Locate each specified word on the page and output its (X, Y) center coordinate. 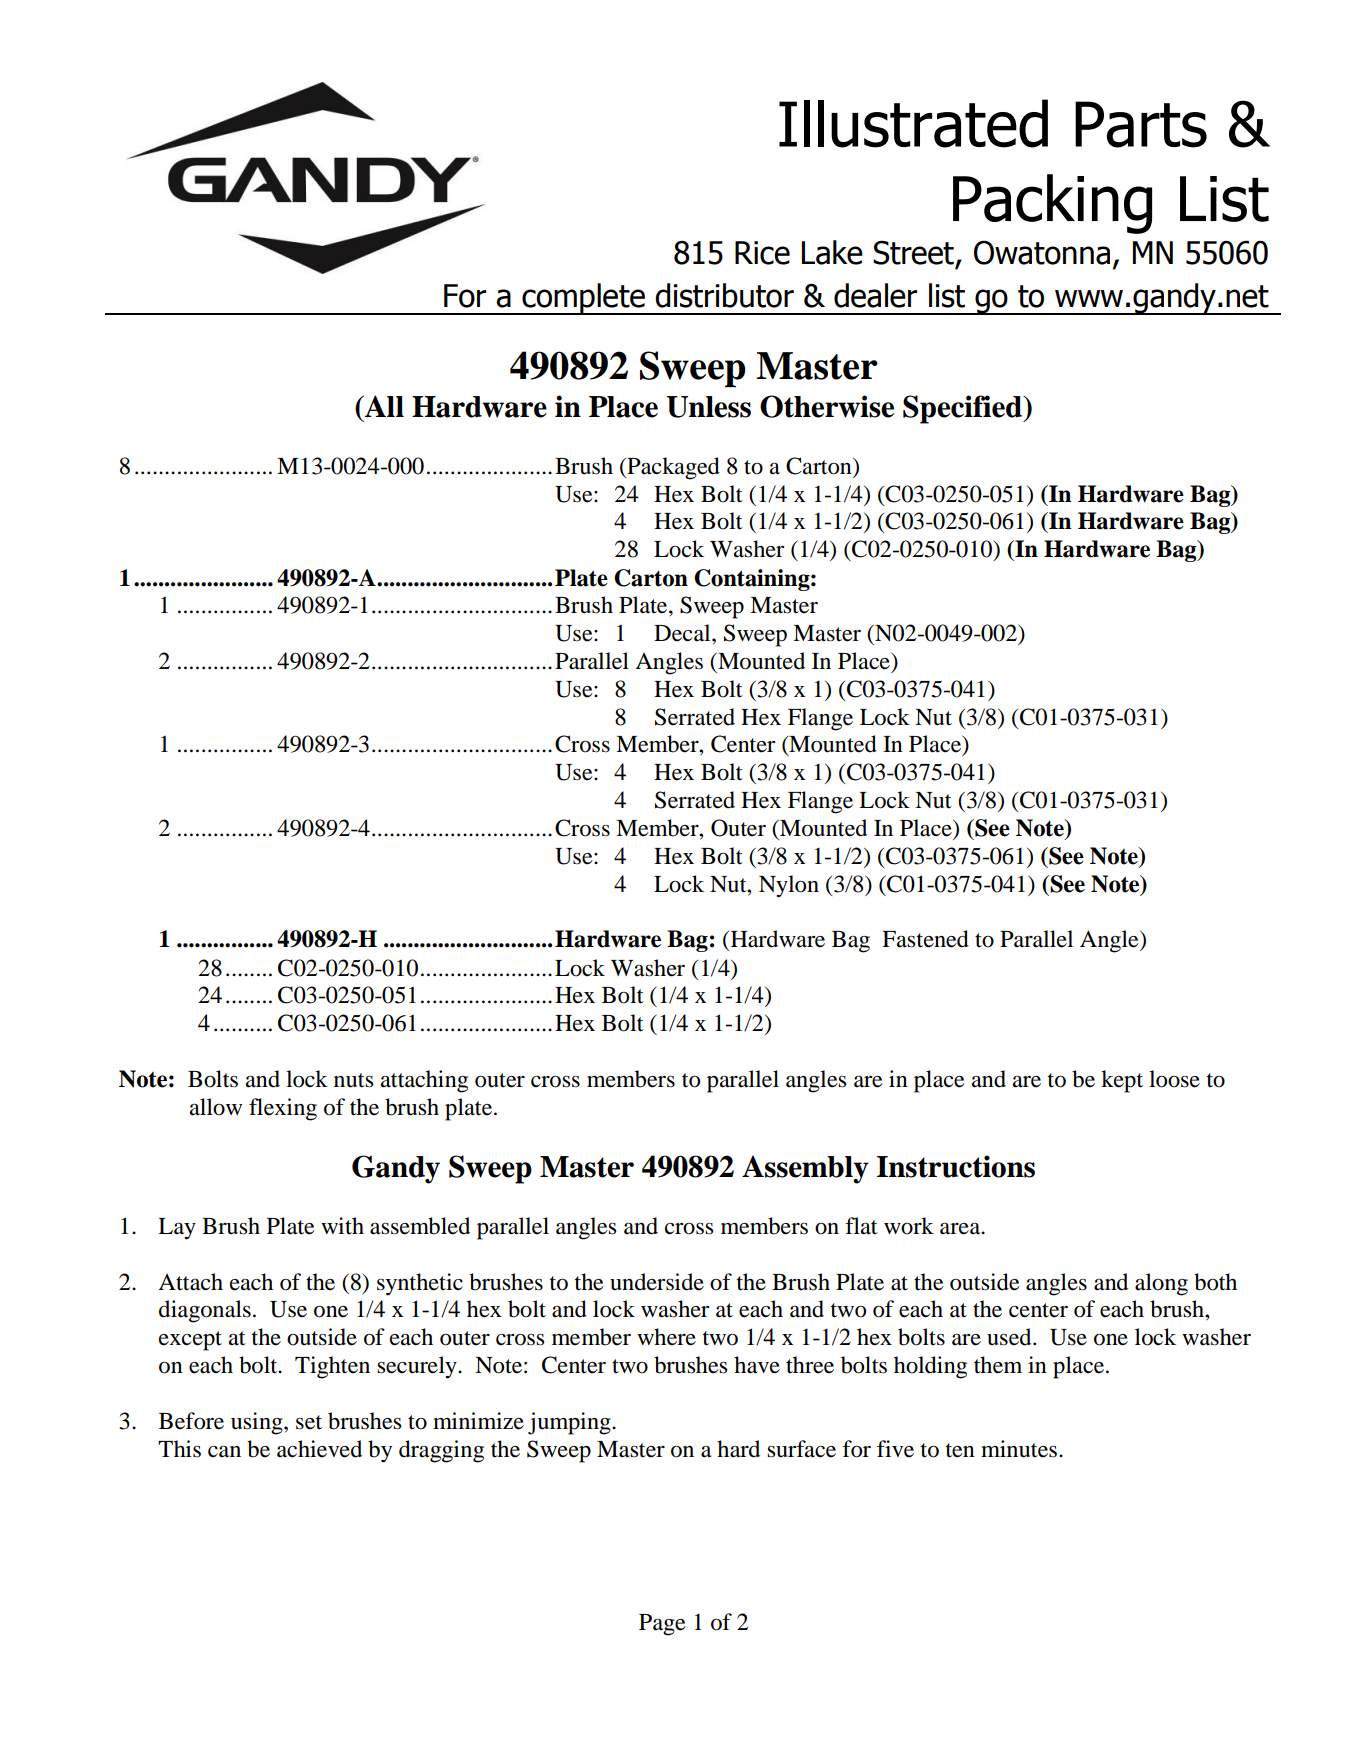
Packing (1052, 204)
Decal (683, 633)
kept (1122, 1081)
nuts (353, 1080)
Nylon (789, 886)
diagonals (205, 1311)
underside (657, 1282)
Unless (708, 407)
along (1161, 1284)
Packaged (672, 468)
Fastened (925, 939)
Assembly (805, 1169)
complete (583, 299)
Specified (964, 409)
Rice (762, 253)
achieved (319, 1449)
